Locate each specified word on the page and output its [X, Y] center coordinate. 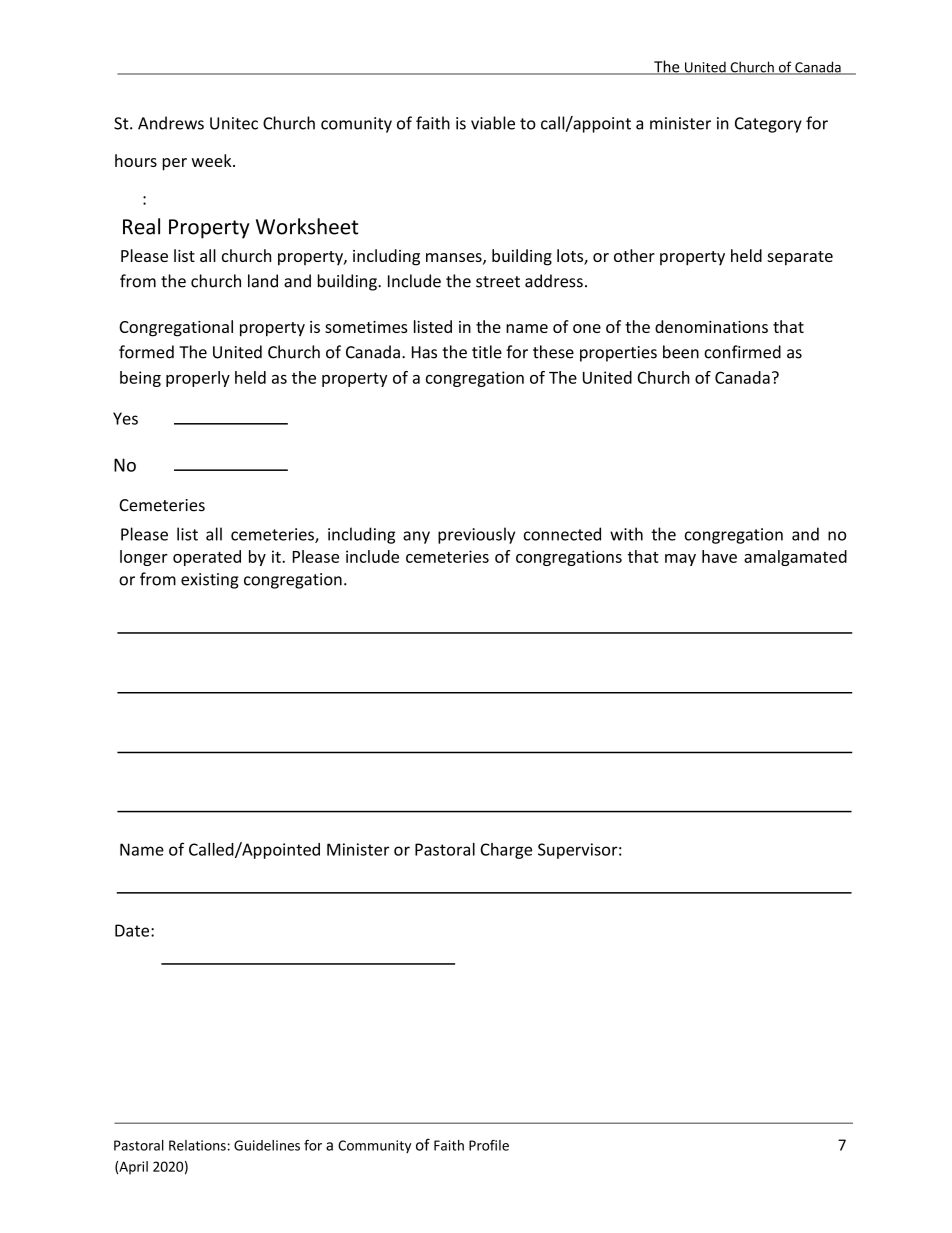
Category [768, 125]
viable [493, 123]
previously [476, 535]
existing [210, 581]
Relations [197, 1145]
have [719, 556]
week [213, 160]
